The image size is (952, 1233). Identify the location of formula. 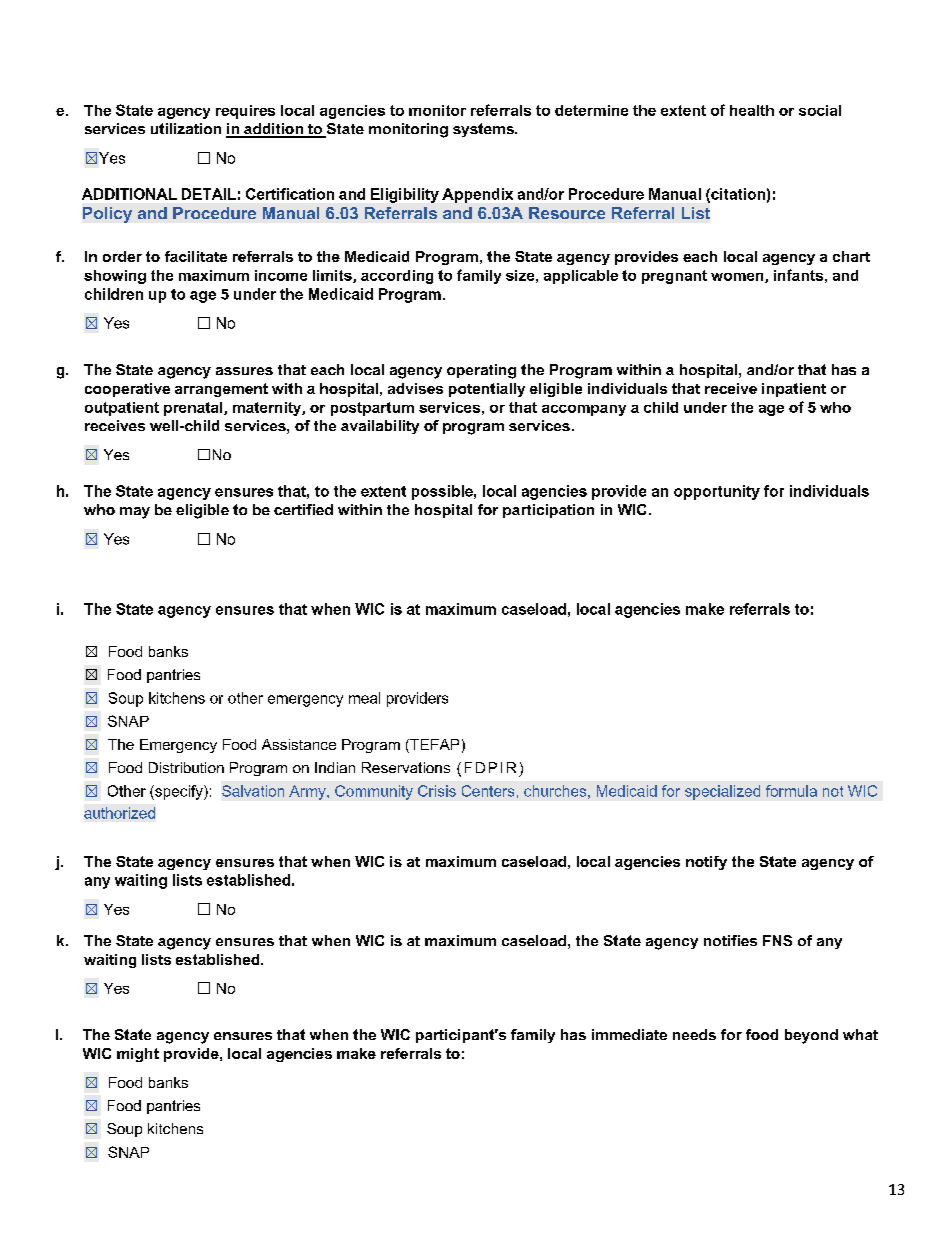
(791, 791).
